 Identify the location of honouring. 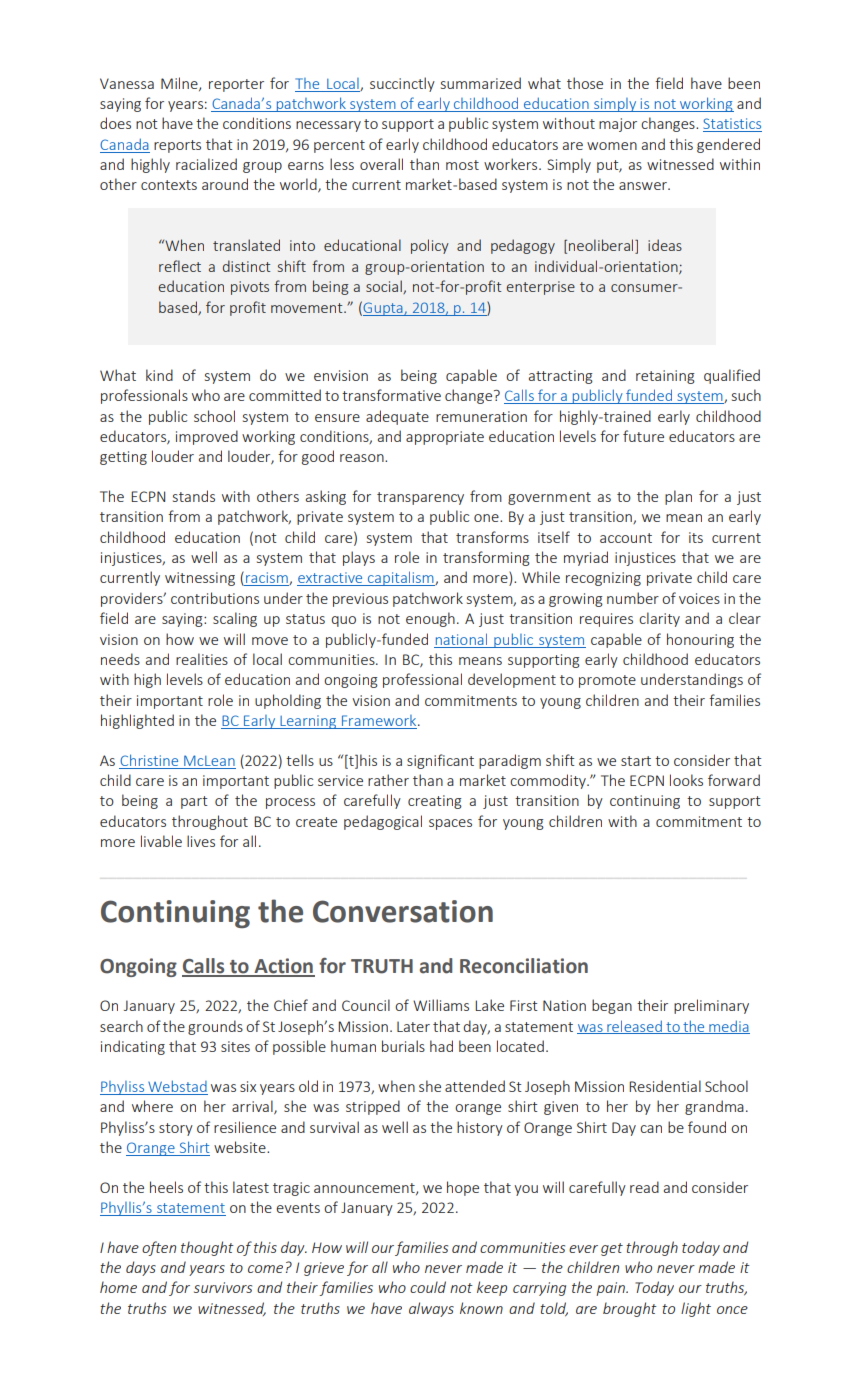
(700, 640).
